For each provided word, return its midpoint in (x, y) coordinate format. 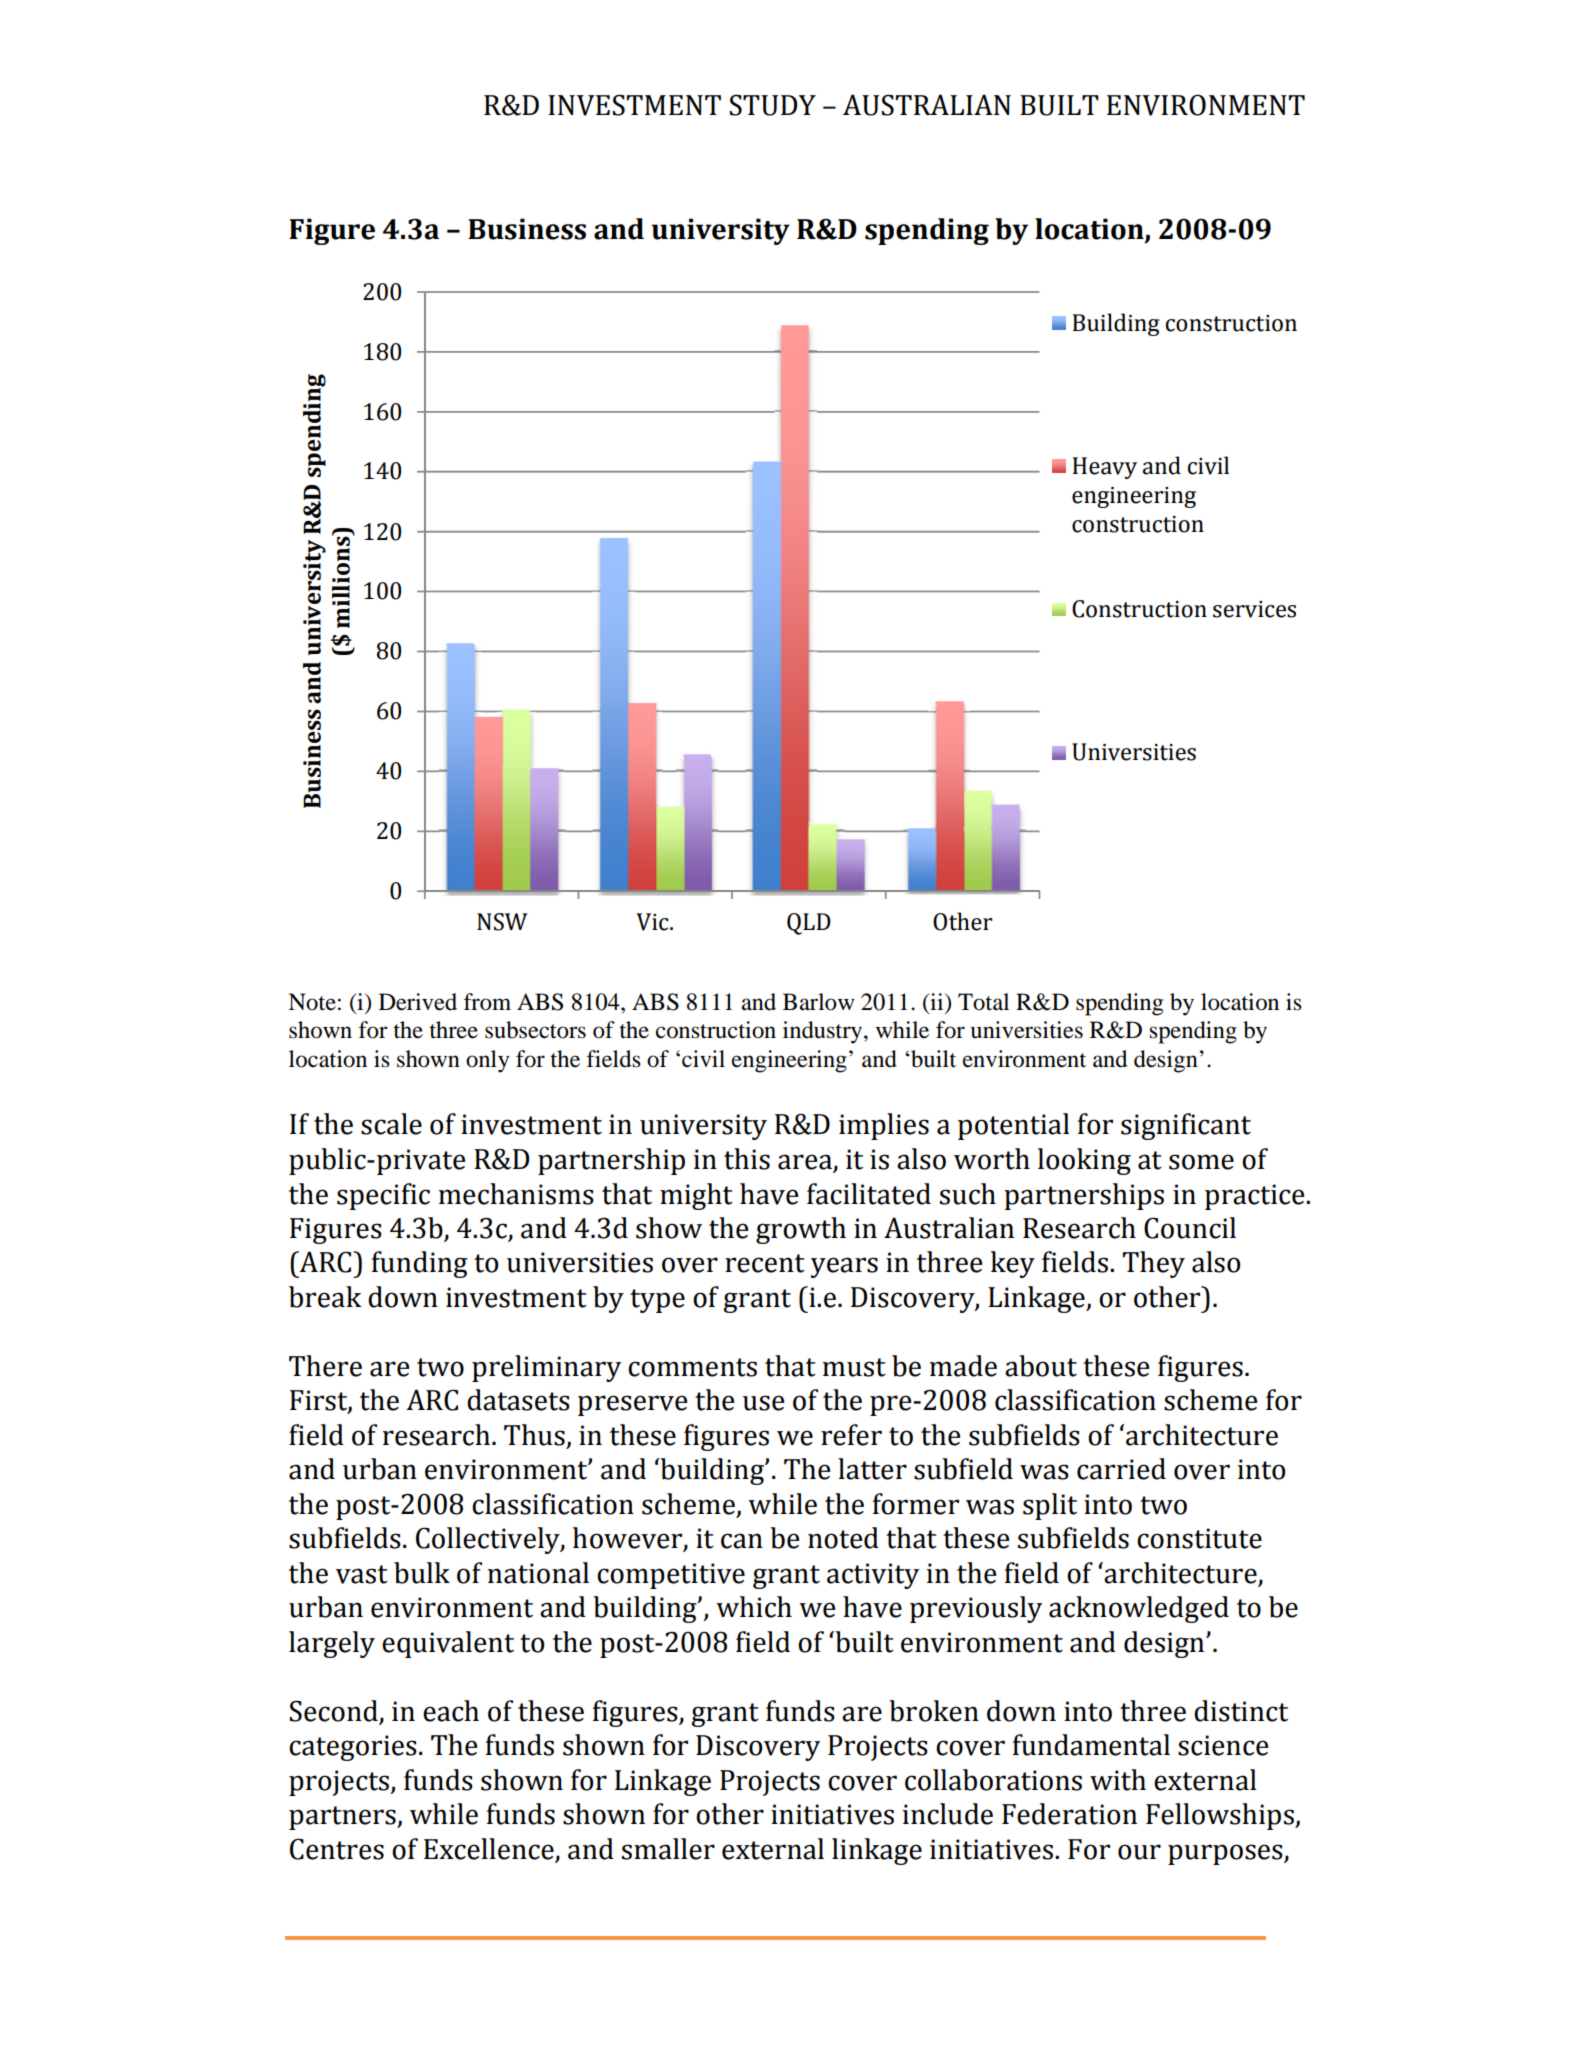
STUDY (773, 105)
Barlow (819, 1002)
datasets (518, 1400)
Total (983, 1002)
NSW (502, 922)
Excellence (489, 1849)
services (1254, 609)
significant (1186, 1126)
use (763, 1403)
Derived (418, 1002)
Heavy (1104, 468)
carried (1121, 1469)
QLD (809, 924)
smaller (668, 1849)
